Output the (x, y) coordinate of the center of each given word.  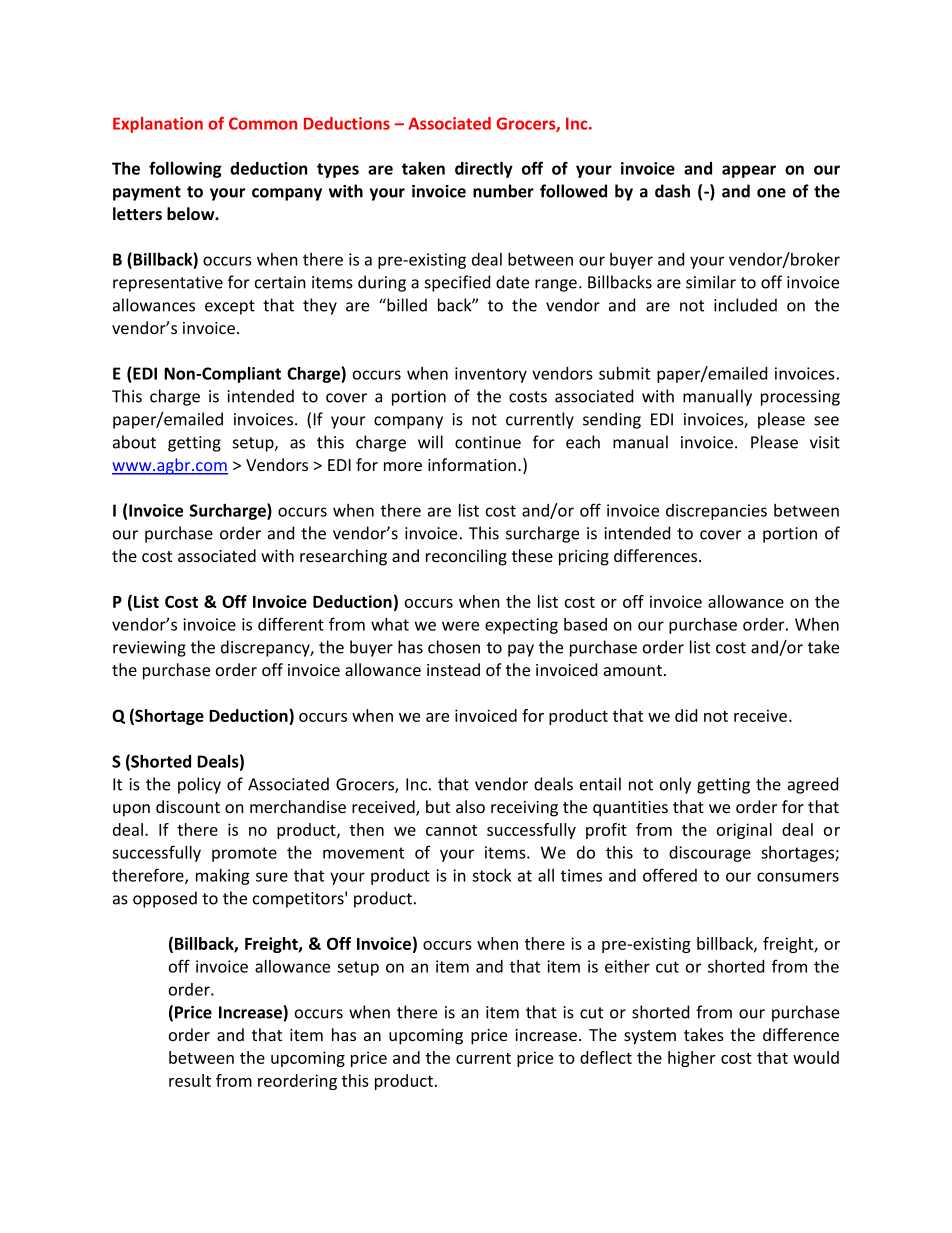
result (190, 1080)
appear (749, 171)
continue (488, 442)
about (134, 442)
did (686, 715)
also (470, 806)
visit (825, 442)
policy (199, 785)
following (185, 169)
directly (484, 170)
